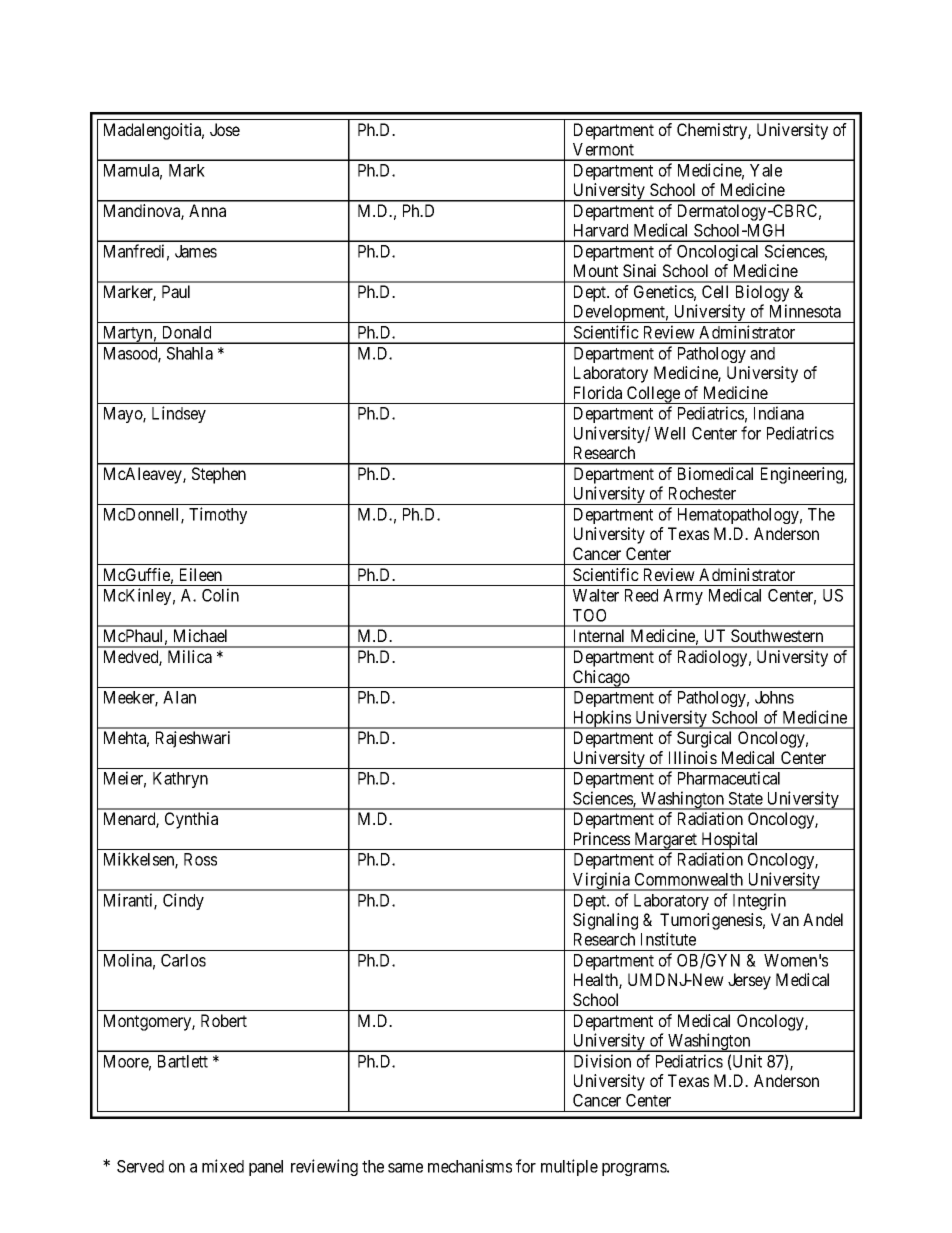 The width and height of the screenshot is (952, 1233). What do you see at coordinates (223, 1166) in the screenshot?
I see `mixed` at bounding box center [223, 1166].
